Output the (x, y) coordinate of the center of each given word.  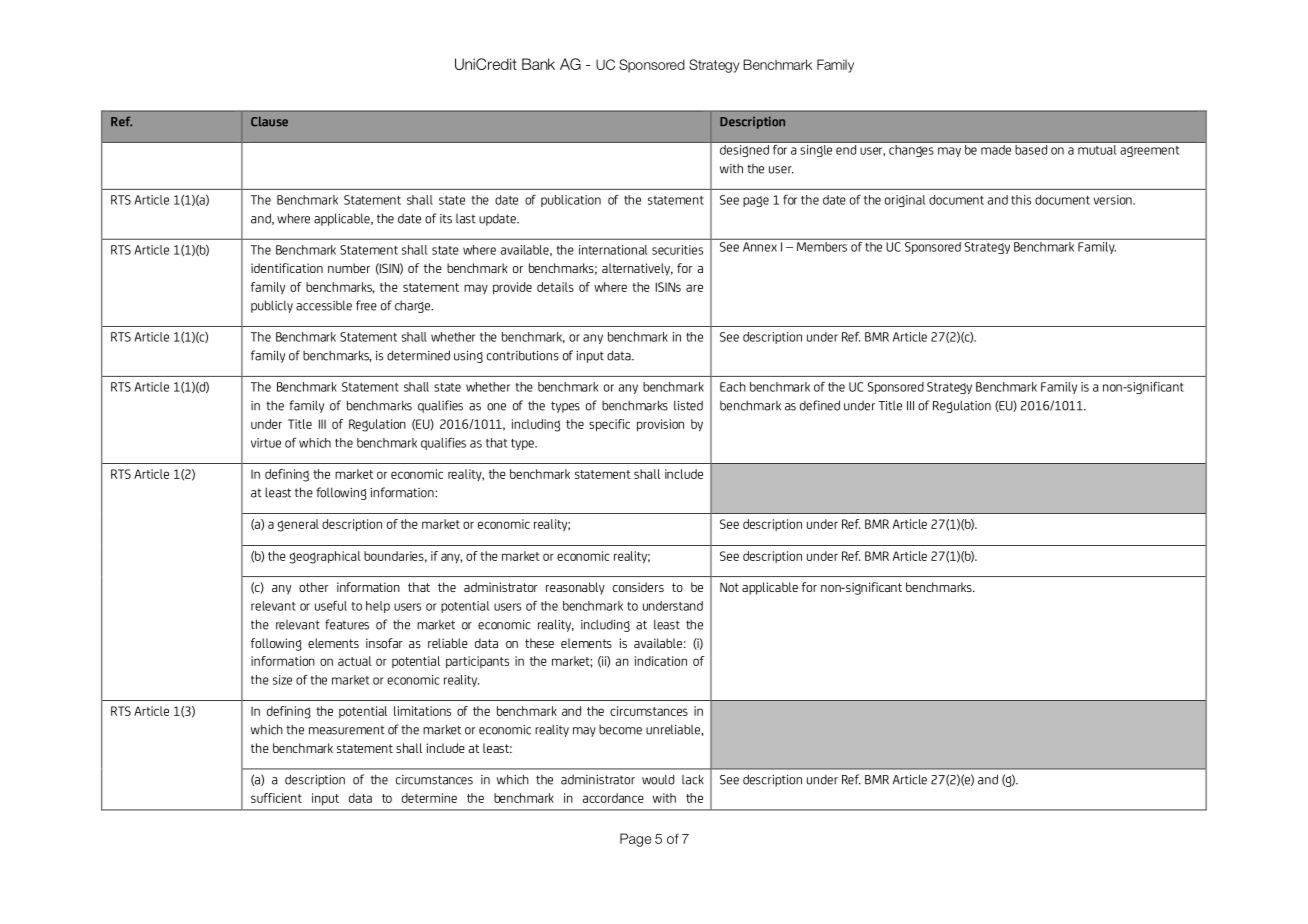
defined (820, 405)
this (1021, 200)
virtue (266, 443)
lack (693, 779)
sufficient (276, 798)
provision (660, 425)
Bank (538, 64)
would (658, 779)
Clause (269, 121)
